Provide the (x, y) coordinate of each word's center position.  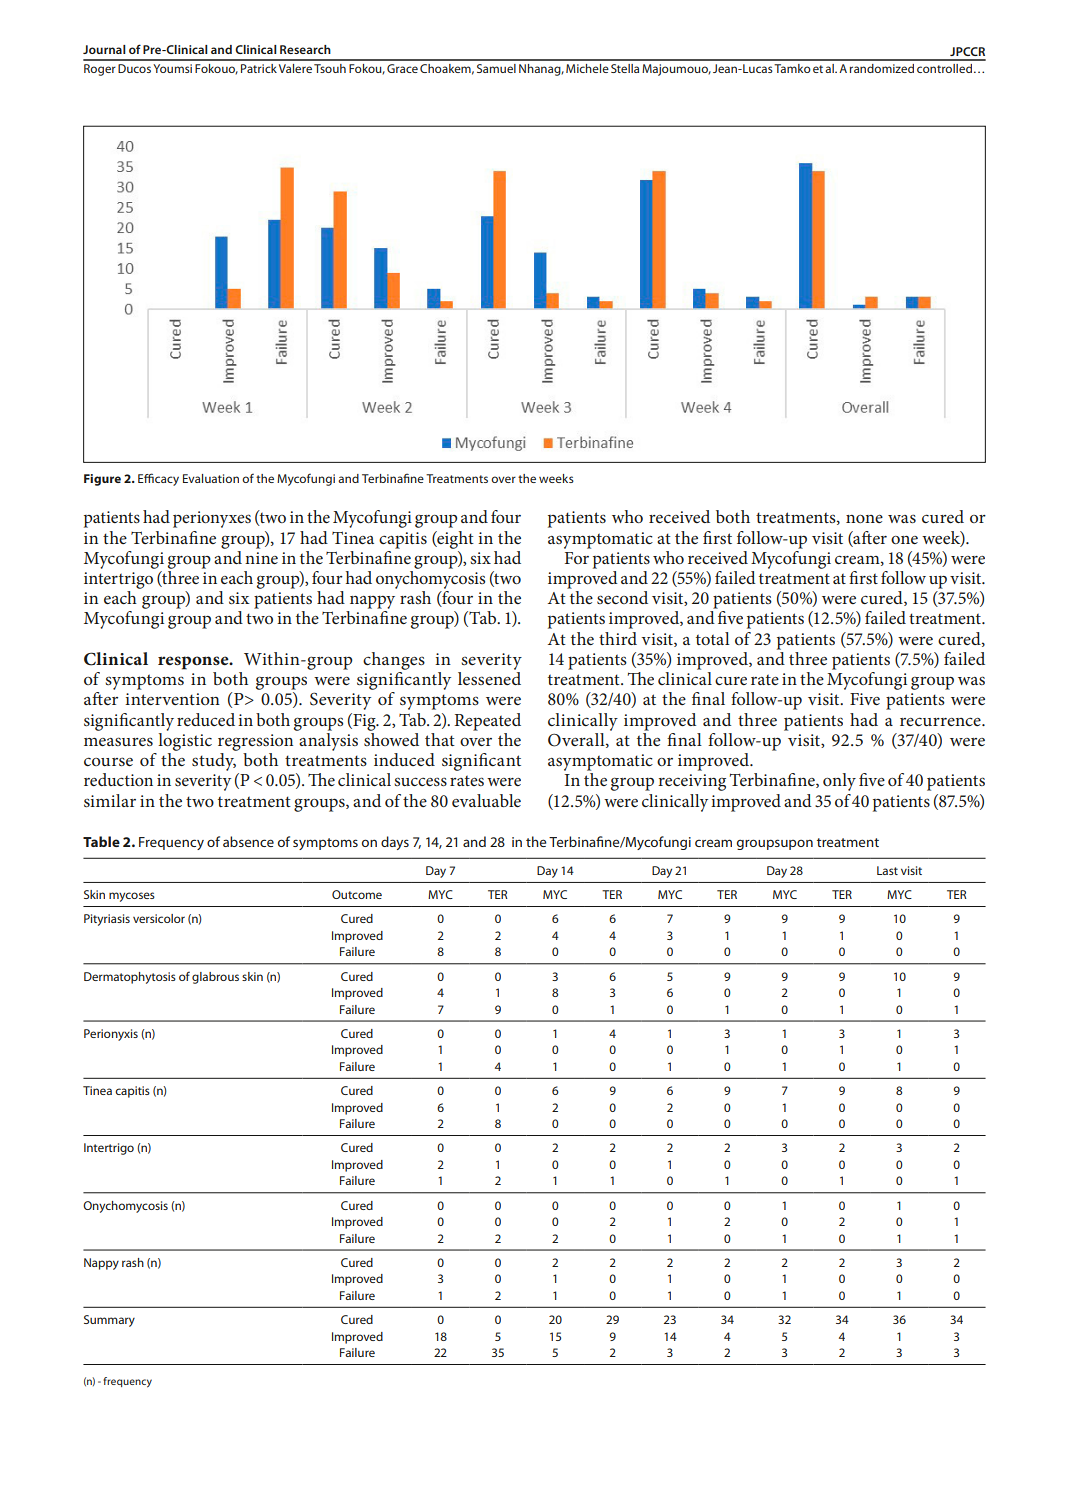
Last (887, 870)
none (864, 519)
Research (305, 49)
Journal (104, 49)
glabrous (215, 978)
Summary (109, 1321)
